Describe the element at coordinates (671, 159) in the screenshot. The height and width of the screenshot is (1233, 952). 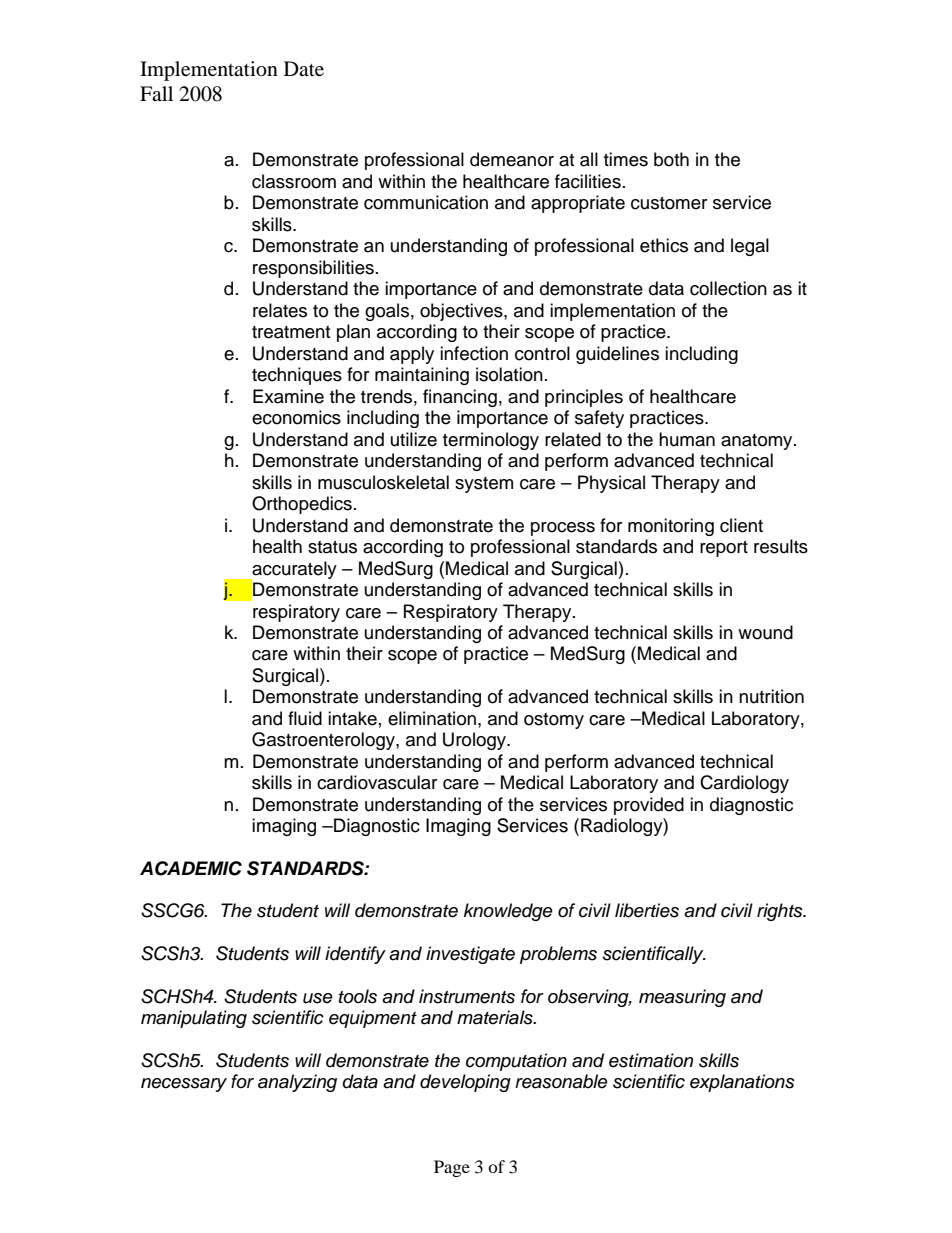
I see `both` at that location.
